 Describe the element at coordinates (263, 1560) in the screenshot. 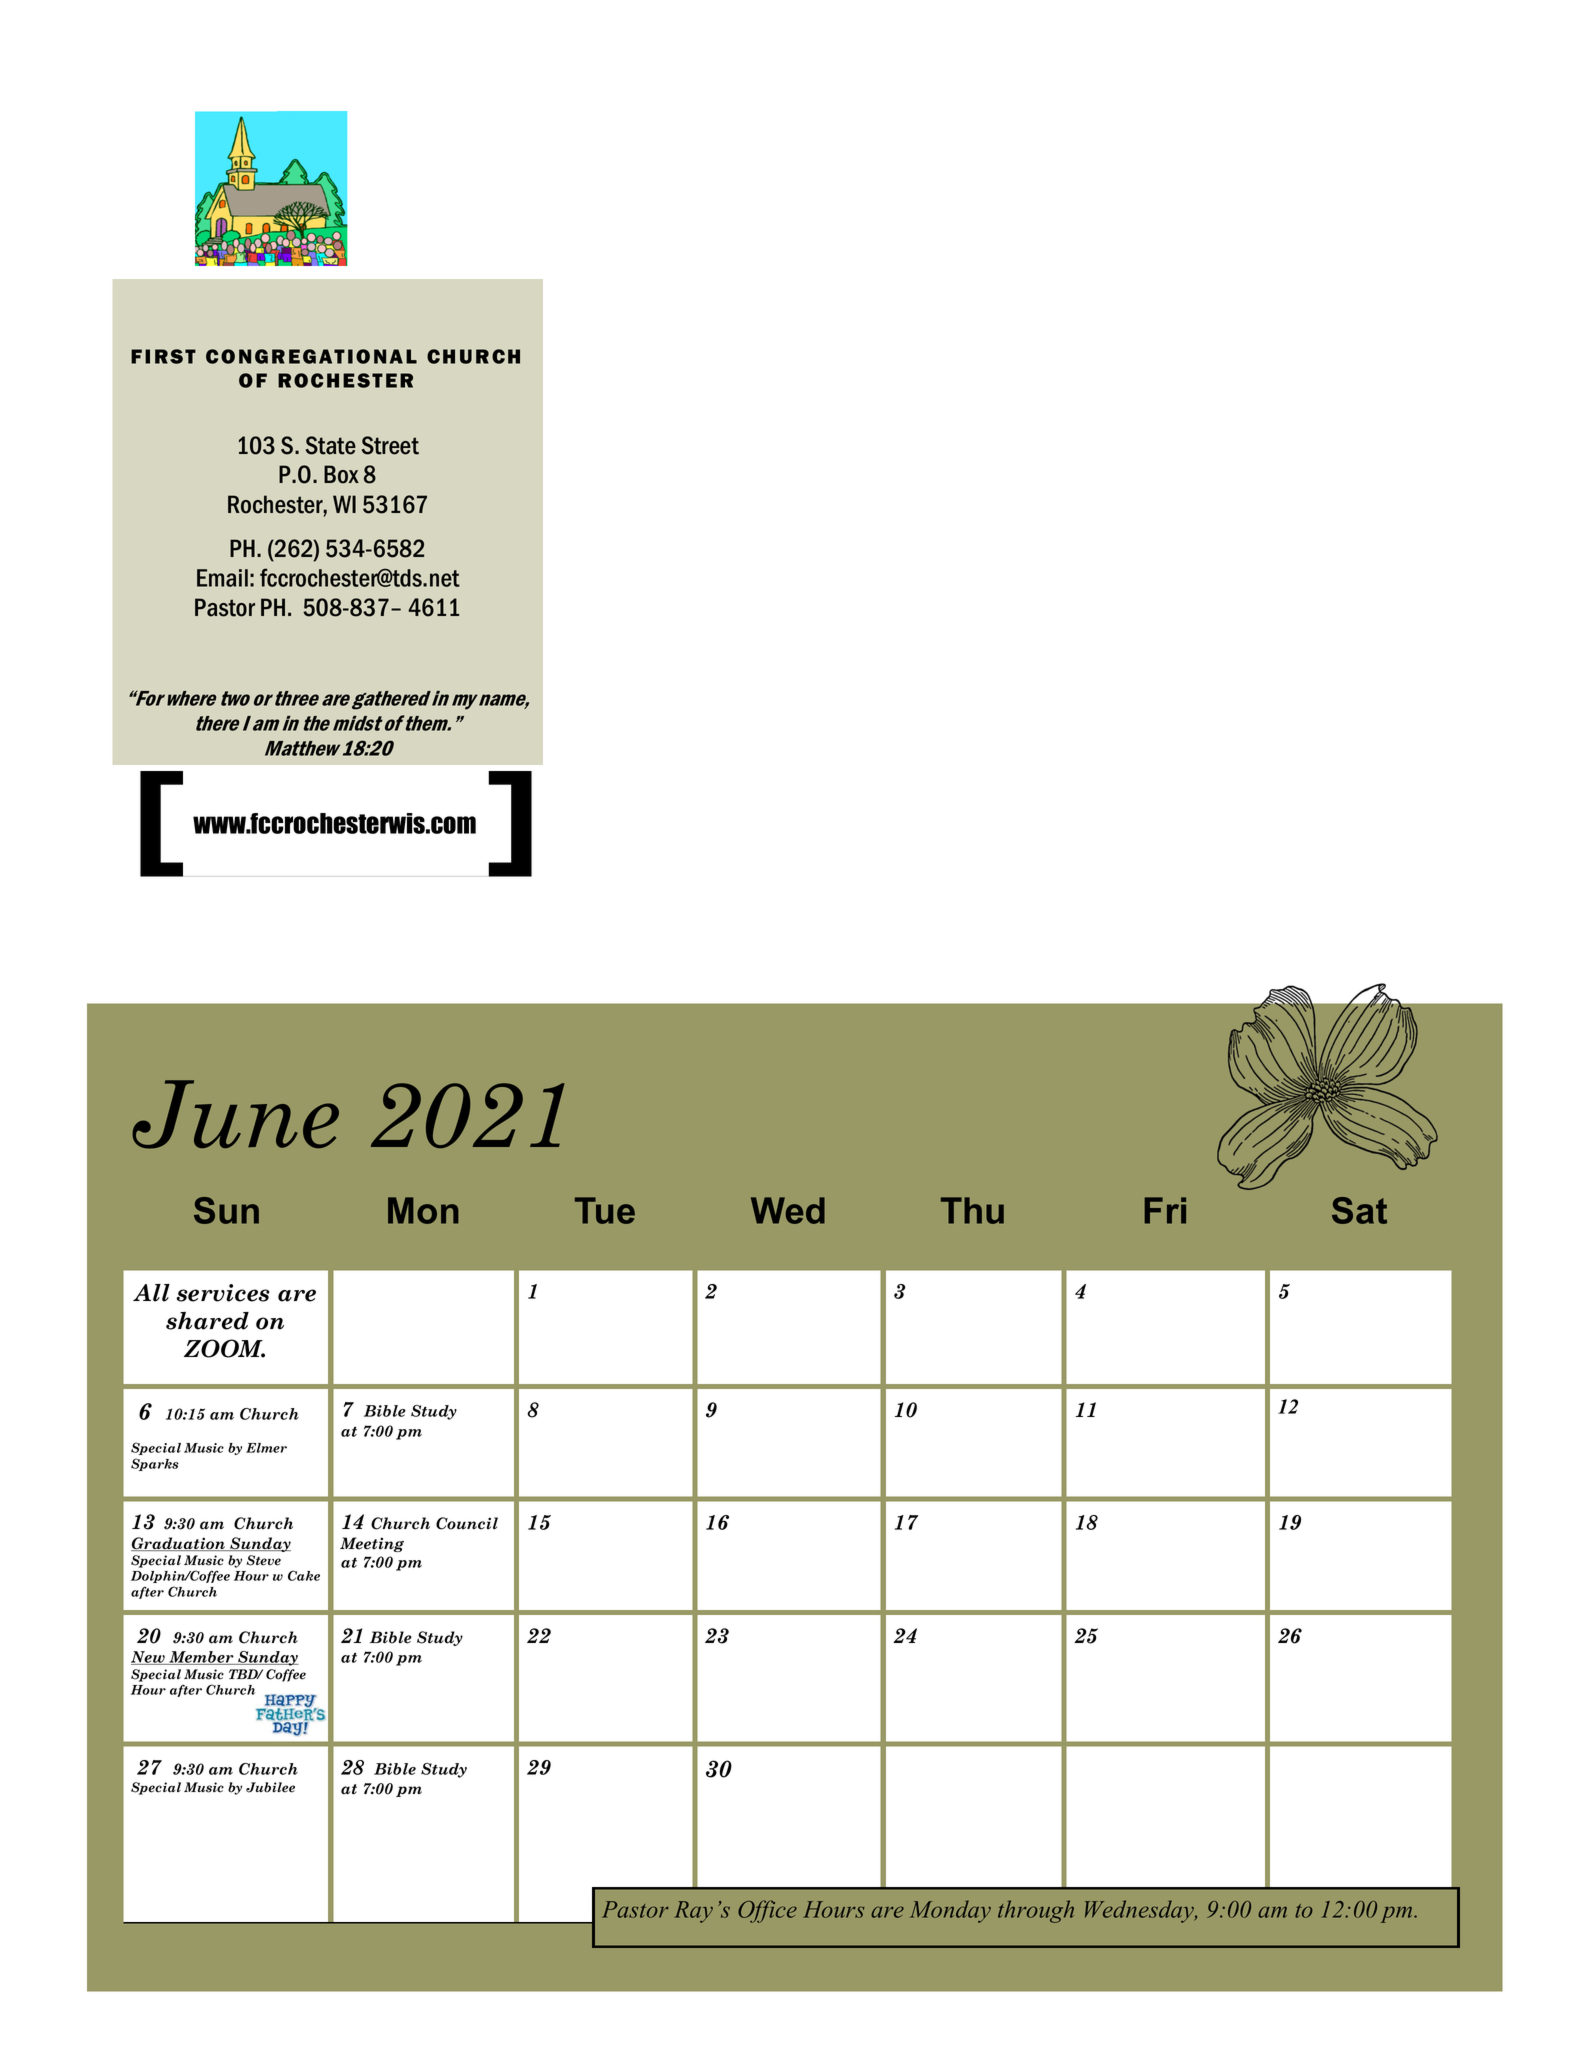

I see `Steve` at that location.
